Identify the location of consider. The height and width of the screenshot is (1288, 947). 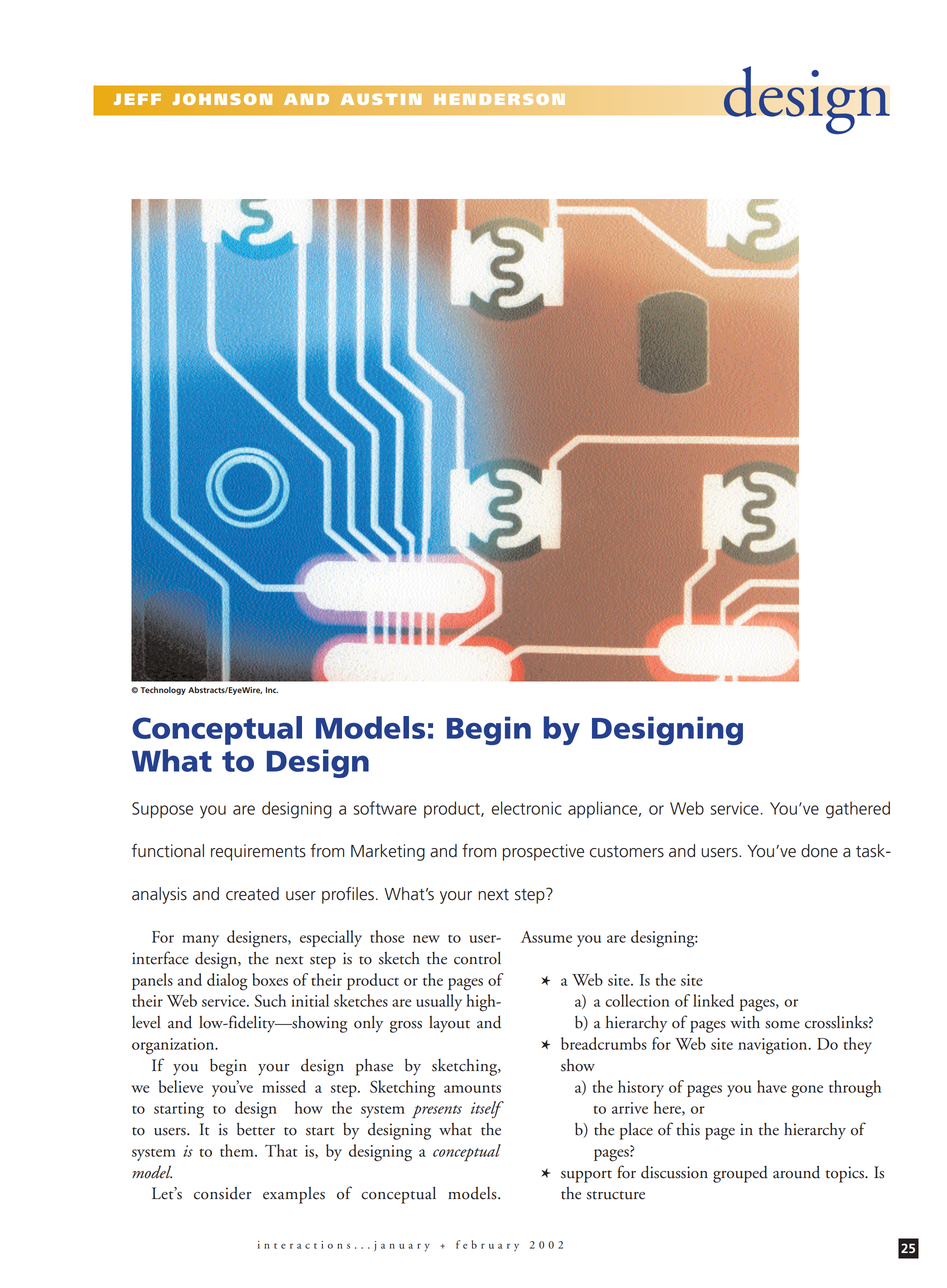
(223, 1193).
